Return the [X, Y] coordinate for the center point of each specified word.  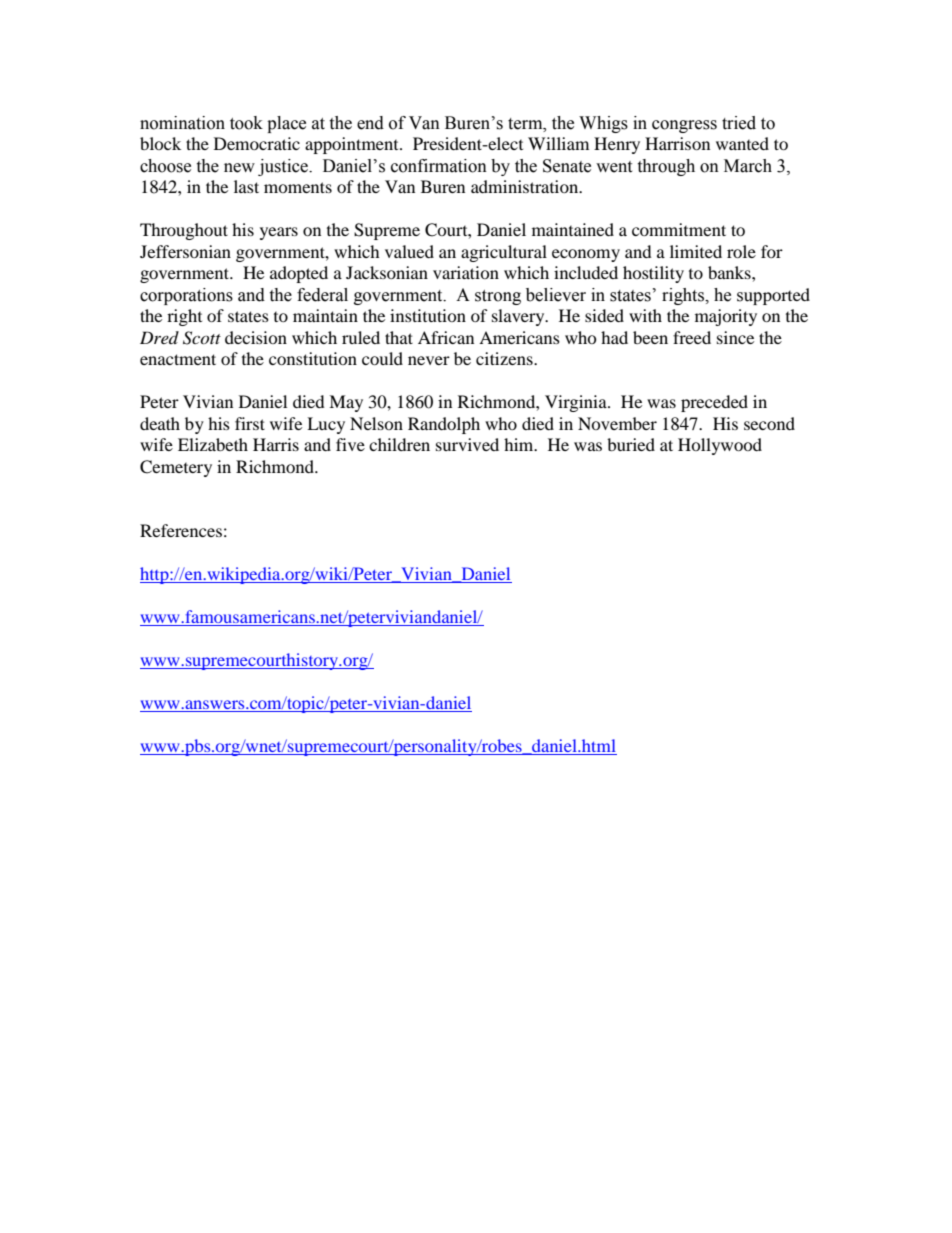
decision [256, 337]
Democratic [257, 143]
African [446, 337]
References [181, 530]
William [558, 143]
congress [684, 126]
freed [692, 337]
